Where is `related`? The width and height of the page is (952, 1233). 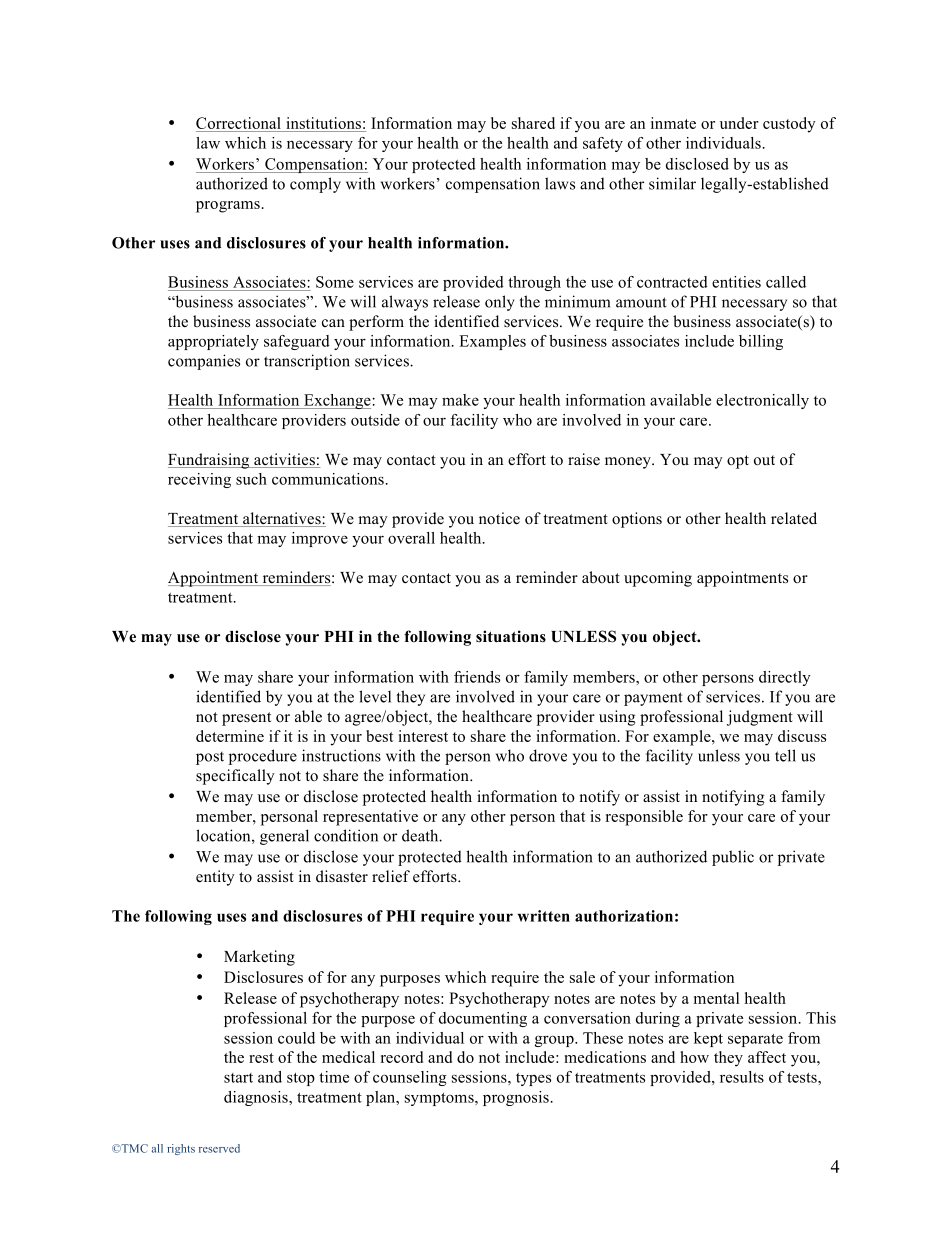 related is located at coordinates (794, 518).
